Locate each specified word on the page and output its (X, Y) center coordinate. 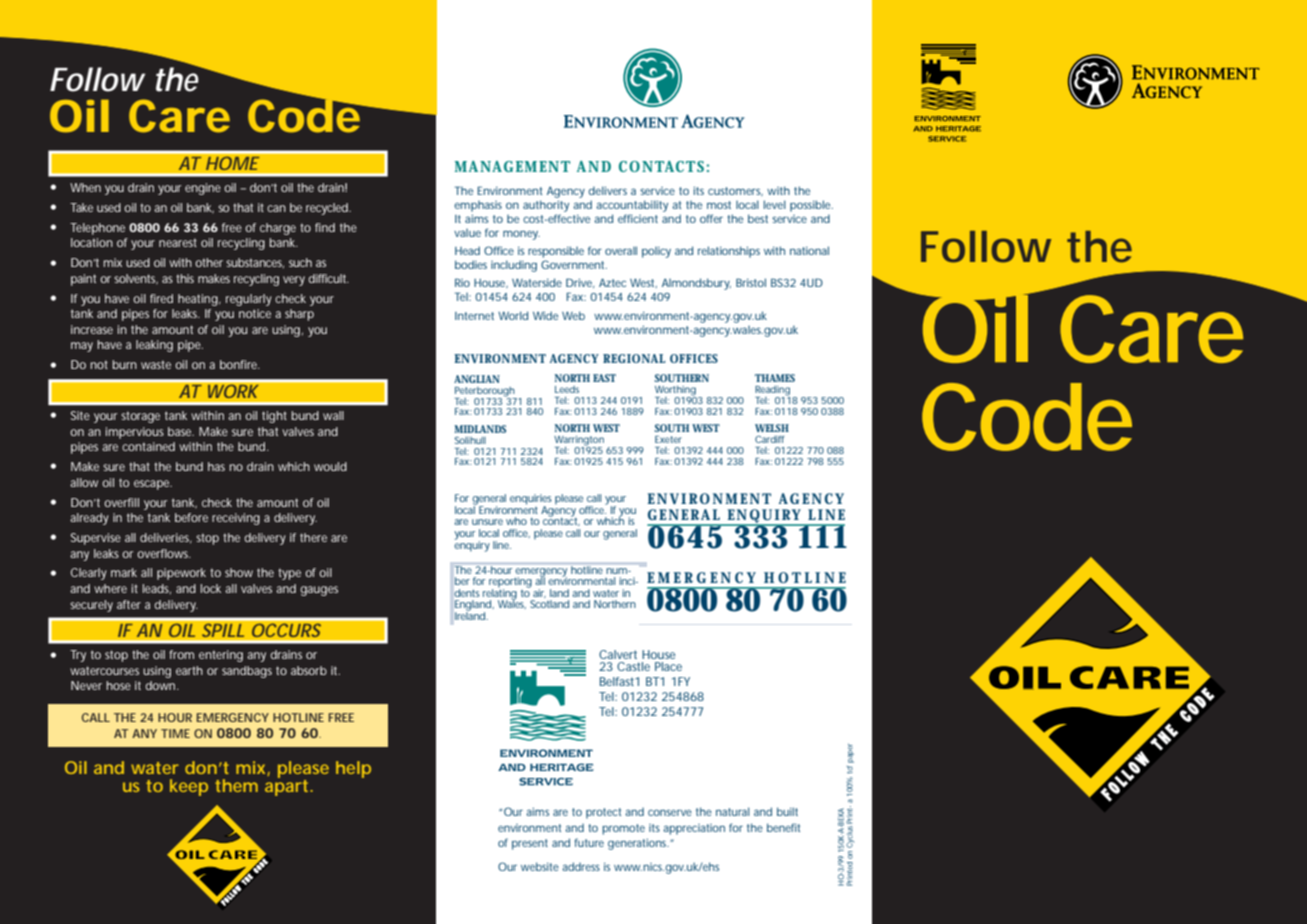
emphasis (478, 206)
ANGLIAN (477, 379)
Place (668, 666)
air (539, 593)
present (530, 844)
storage (140, 417)
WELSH (772, 428)
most (719, 205)
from (181, 654)
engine (203, 189)
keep (189, 787)
